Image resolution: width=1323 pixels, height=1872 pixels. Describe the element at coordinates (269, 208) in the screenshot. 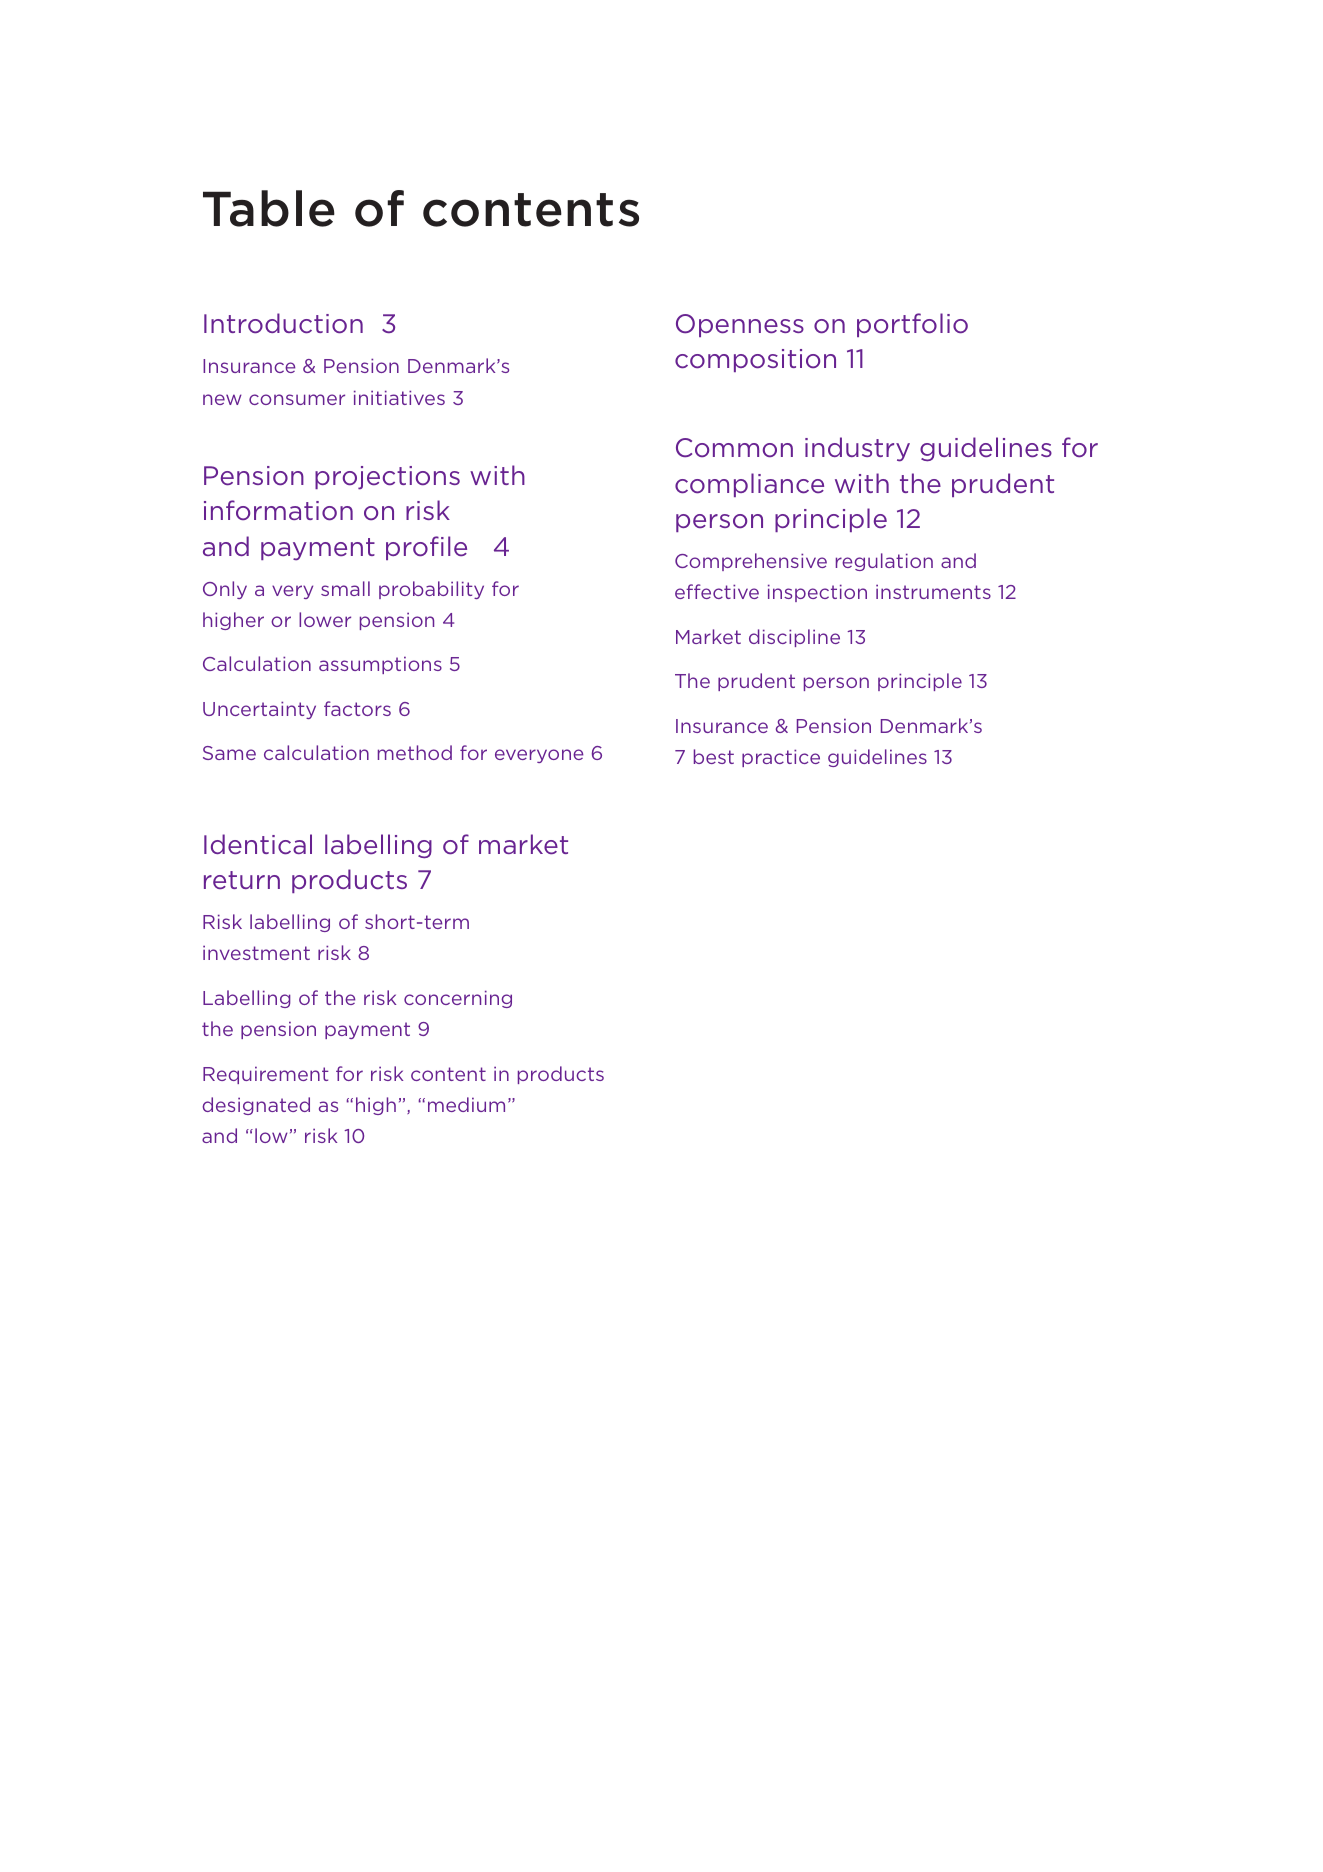

I see `Table` at that location.
